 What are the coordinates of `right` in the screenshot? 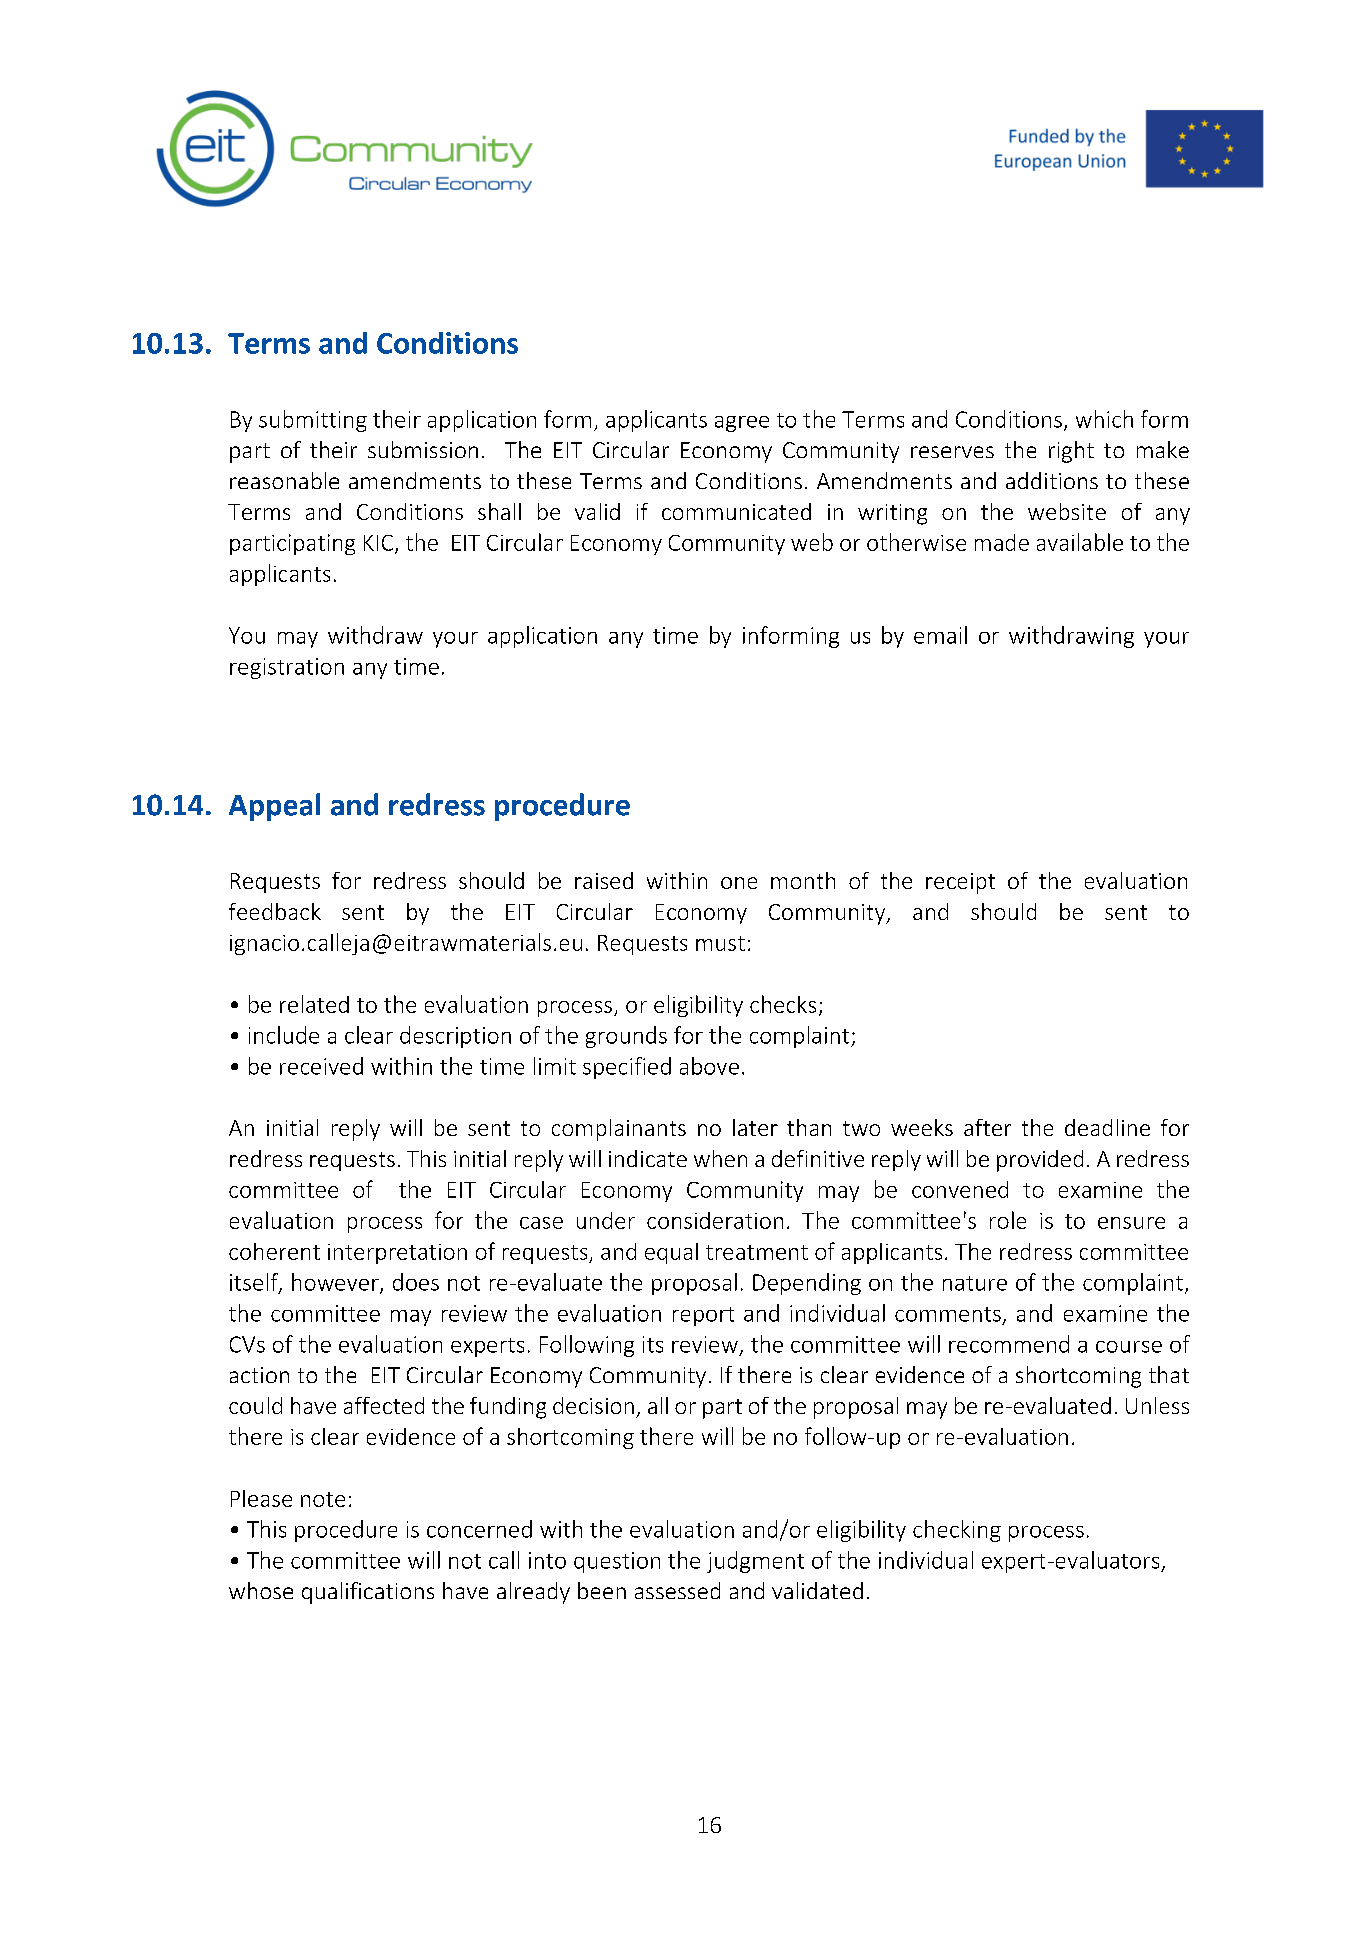 It's located at (1071, 452).
